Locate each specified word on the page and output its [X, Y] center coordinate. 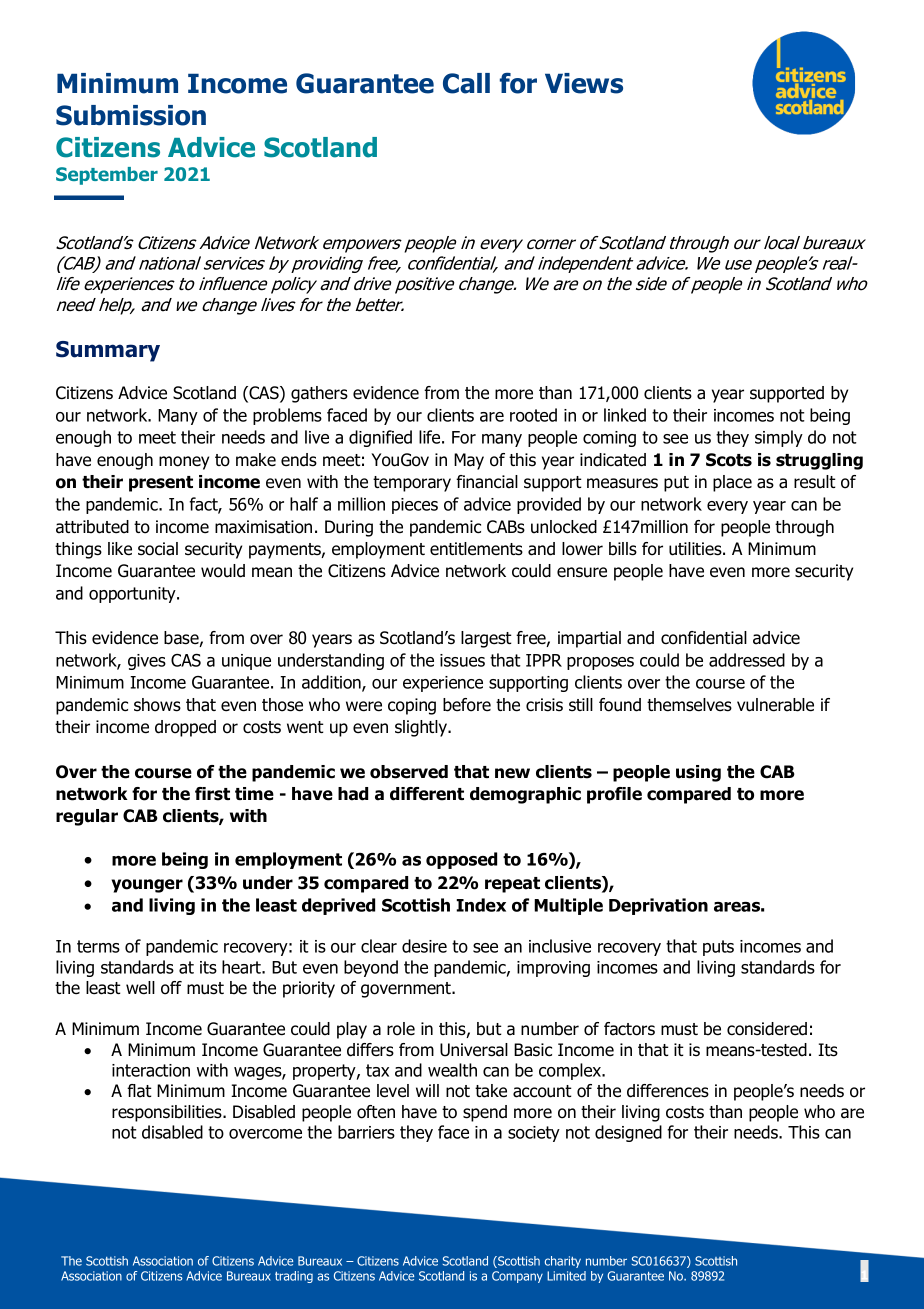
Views [584, 83]
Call [466, 83]
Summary [108, 351]
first [212, 794]
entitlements [476, 549]
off [171, 988]
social [158, 549]
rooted [533, 415]
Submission [131, 115]
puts [718, 948]
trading [294, 1277]
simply [779, 438]
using [698, 773]
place [732, 483]
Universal [474, 1050]
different [427, 794]
